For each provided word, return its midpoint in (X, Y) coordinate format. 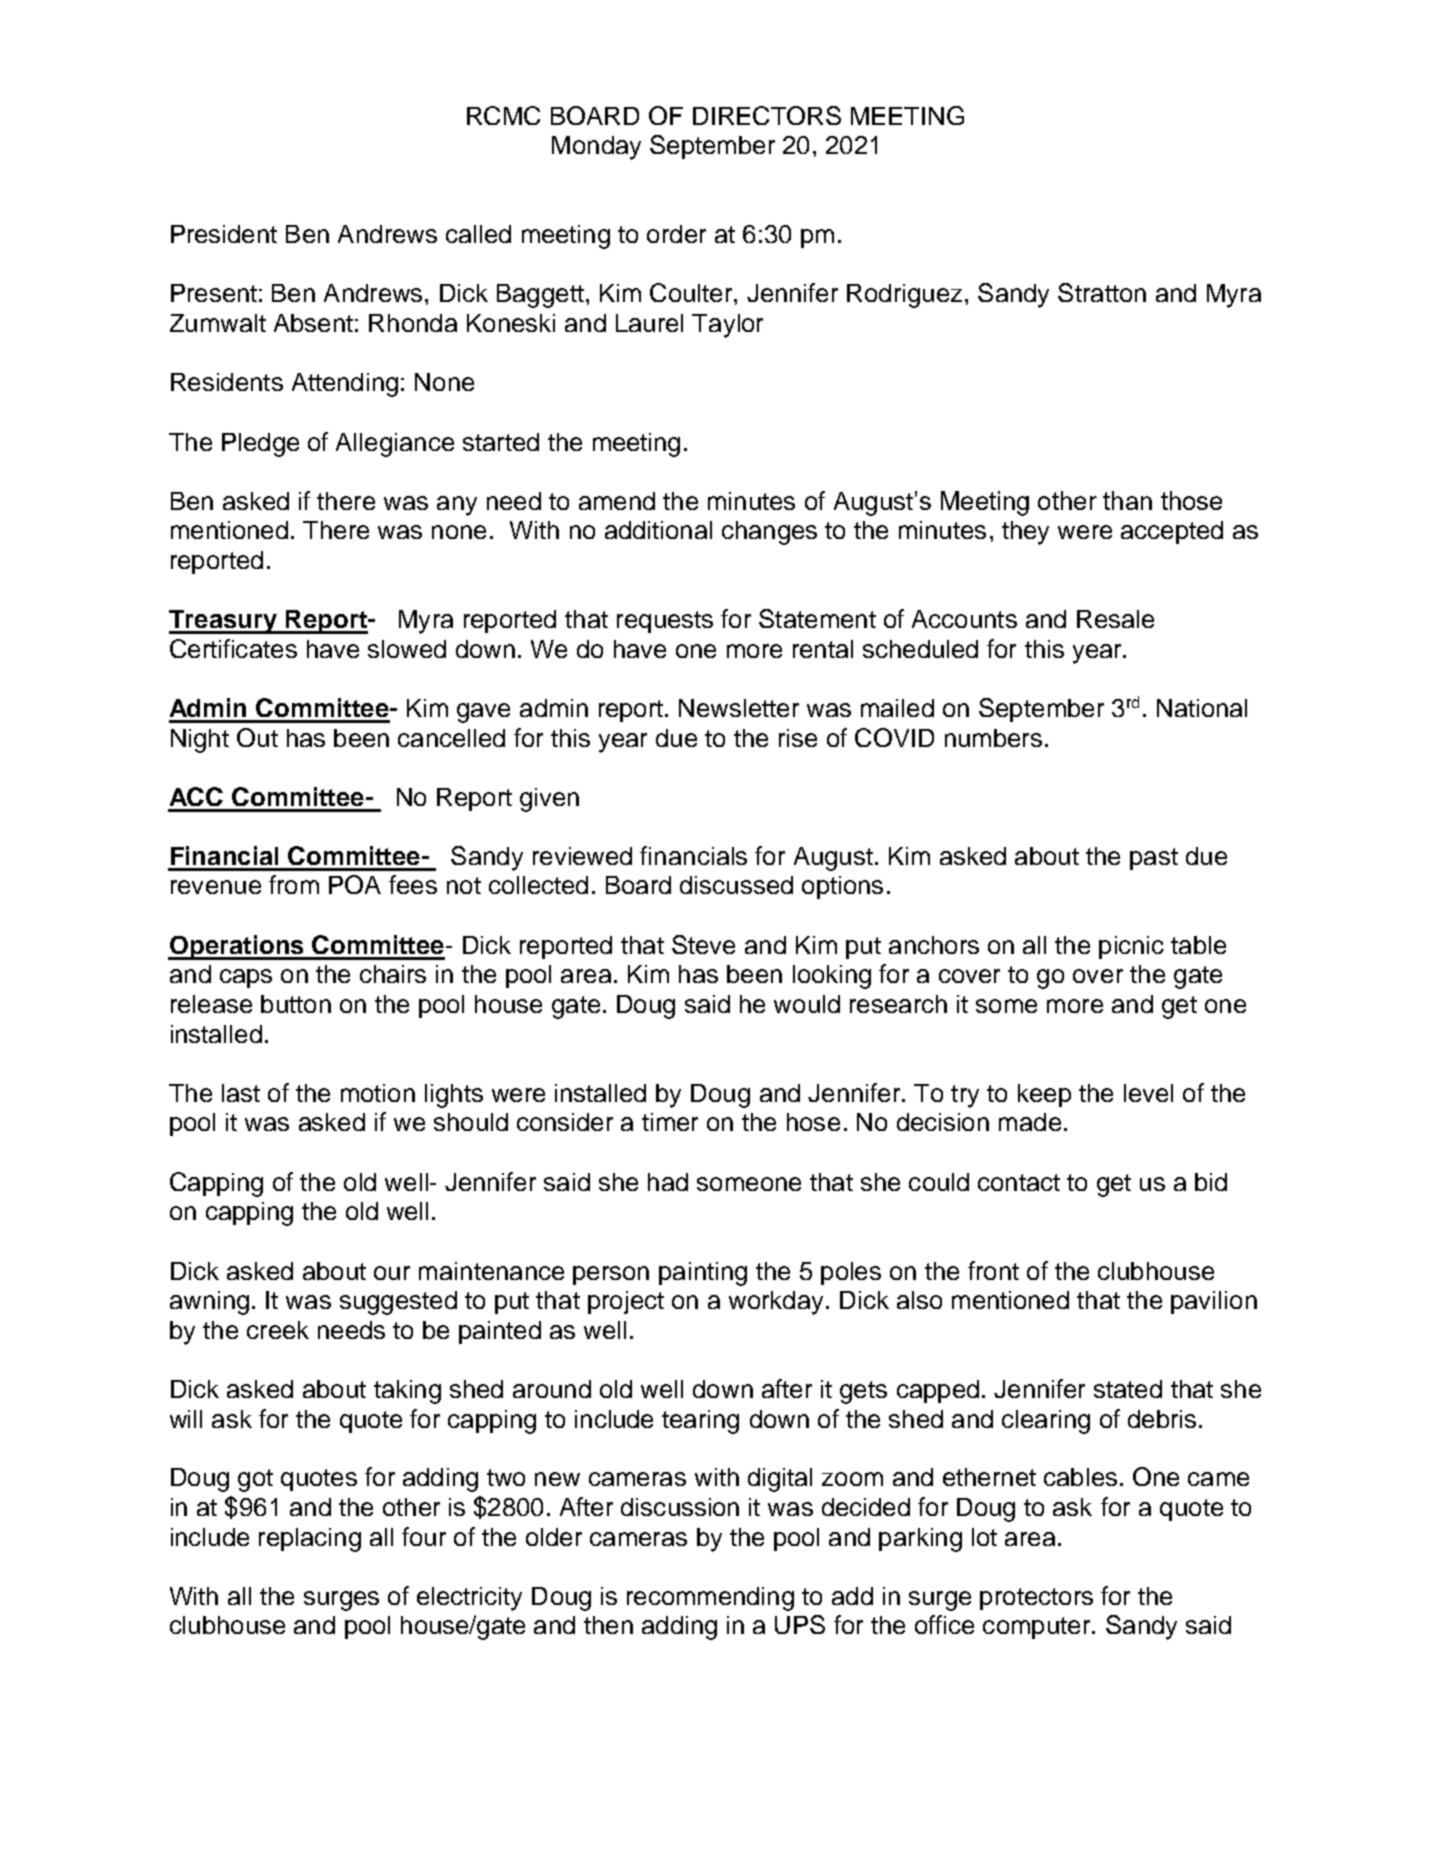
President (224, 234)
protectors (1036, 1599)
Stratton (1102, 292)
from (294, 884)
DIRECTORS (767, 115)
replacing (310, 1540)
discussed (736, 885)
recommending (710, 1599)
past (1154, 859)
